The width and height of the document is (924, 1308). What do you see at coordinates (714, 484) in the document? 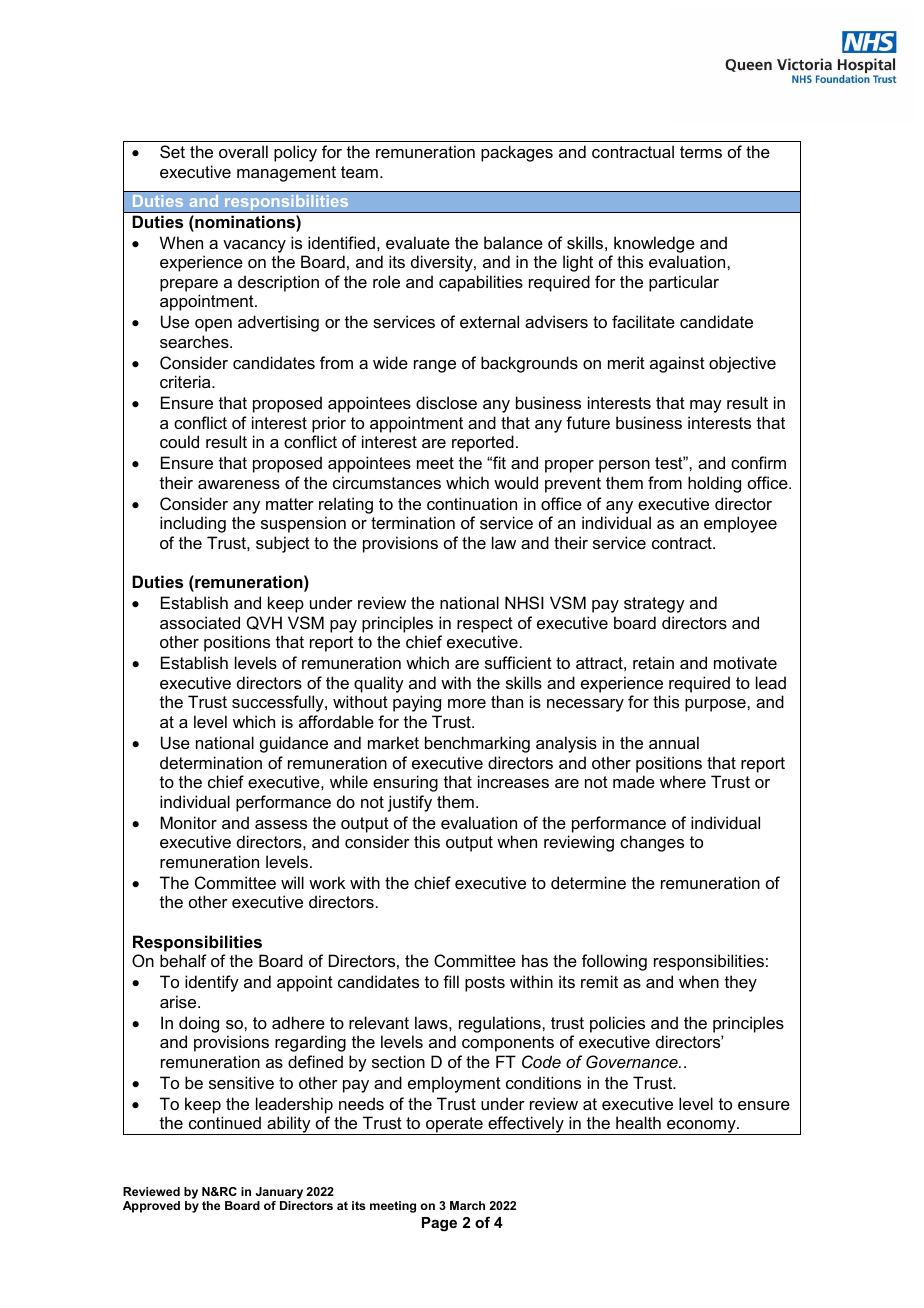
I see `holding` at bounding box center [714, 484].
